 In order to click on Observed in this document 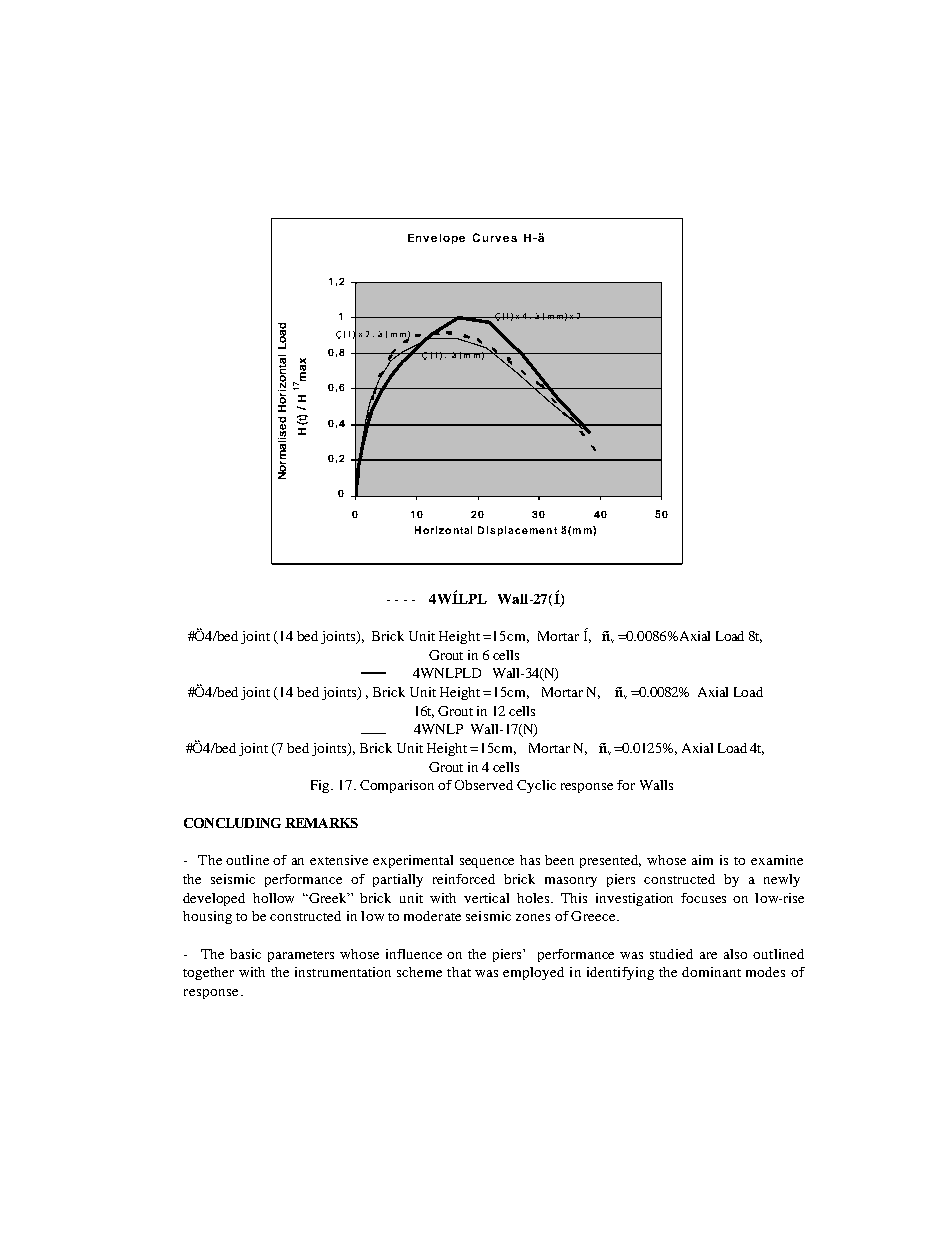, I will do `click(484, 785)`.
